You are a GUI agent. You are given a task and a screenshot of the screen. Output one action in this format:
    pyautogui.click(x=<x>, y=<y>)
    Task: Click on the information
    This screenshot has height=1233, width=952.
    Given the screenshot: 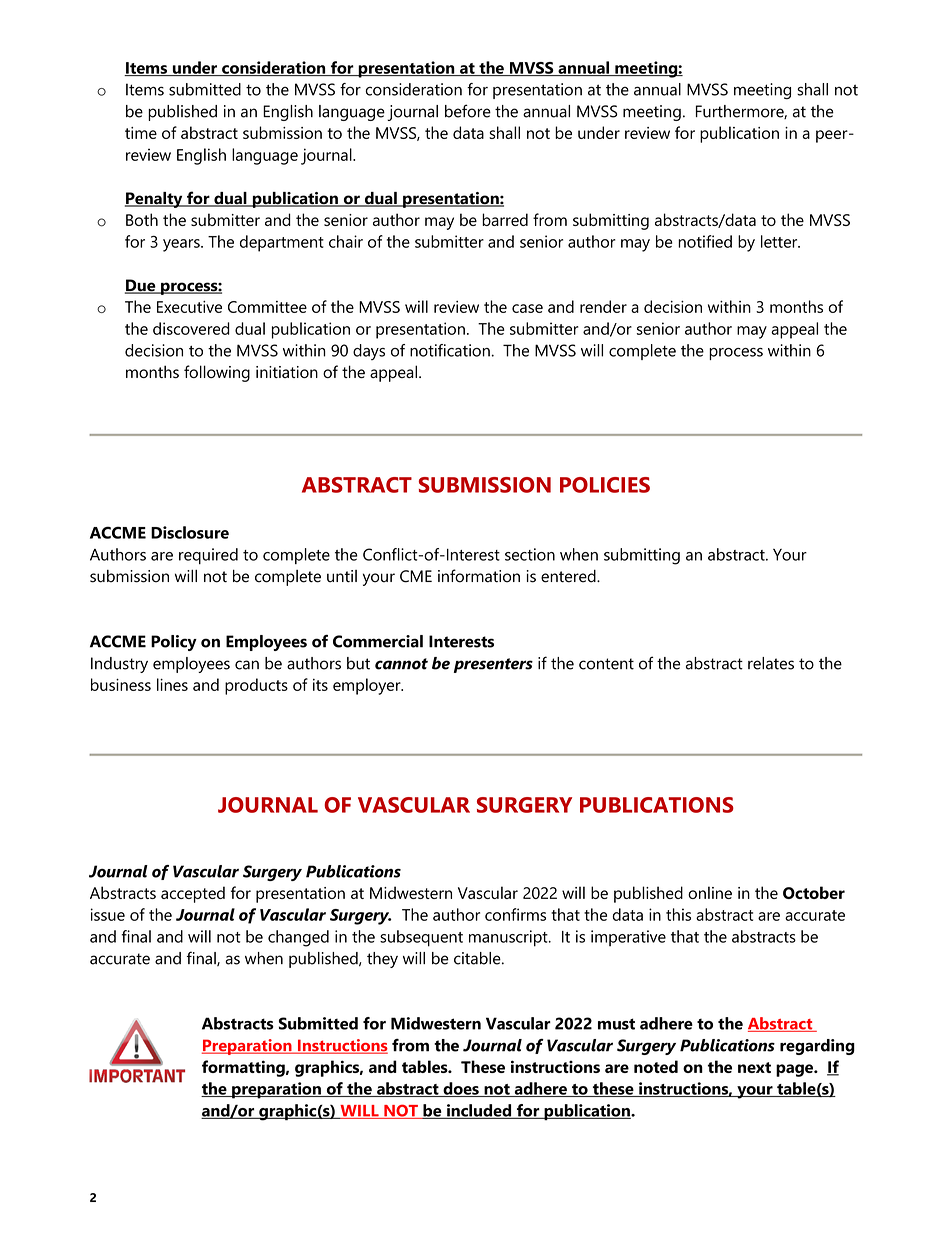 What is the action you would take?
    pyautogui.click(x=479, y=576)
